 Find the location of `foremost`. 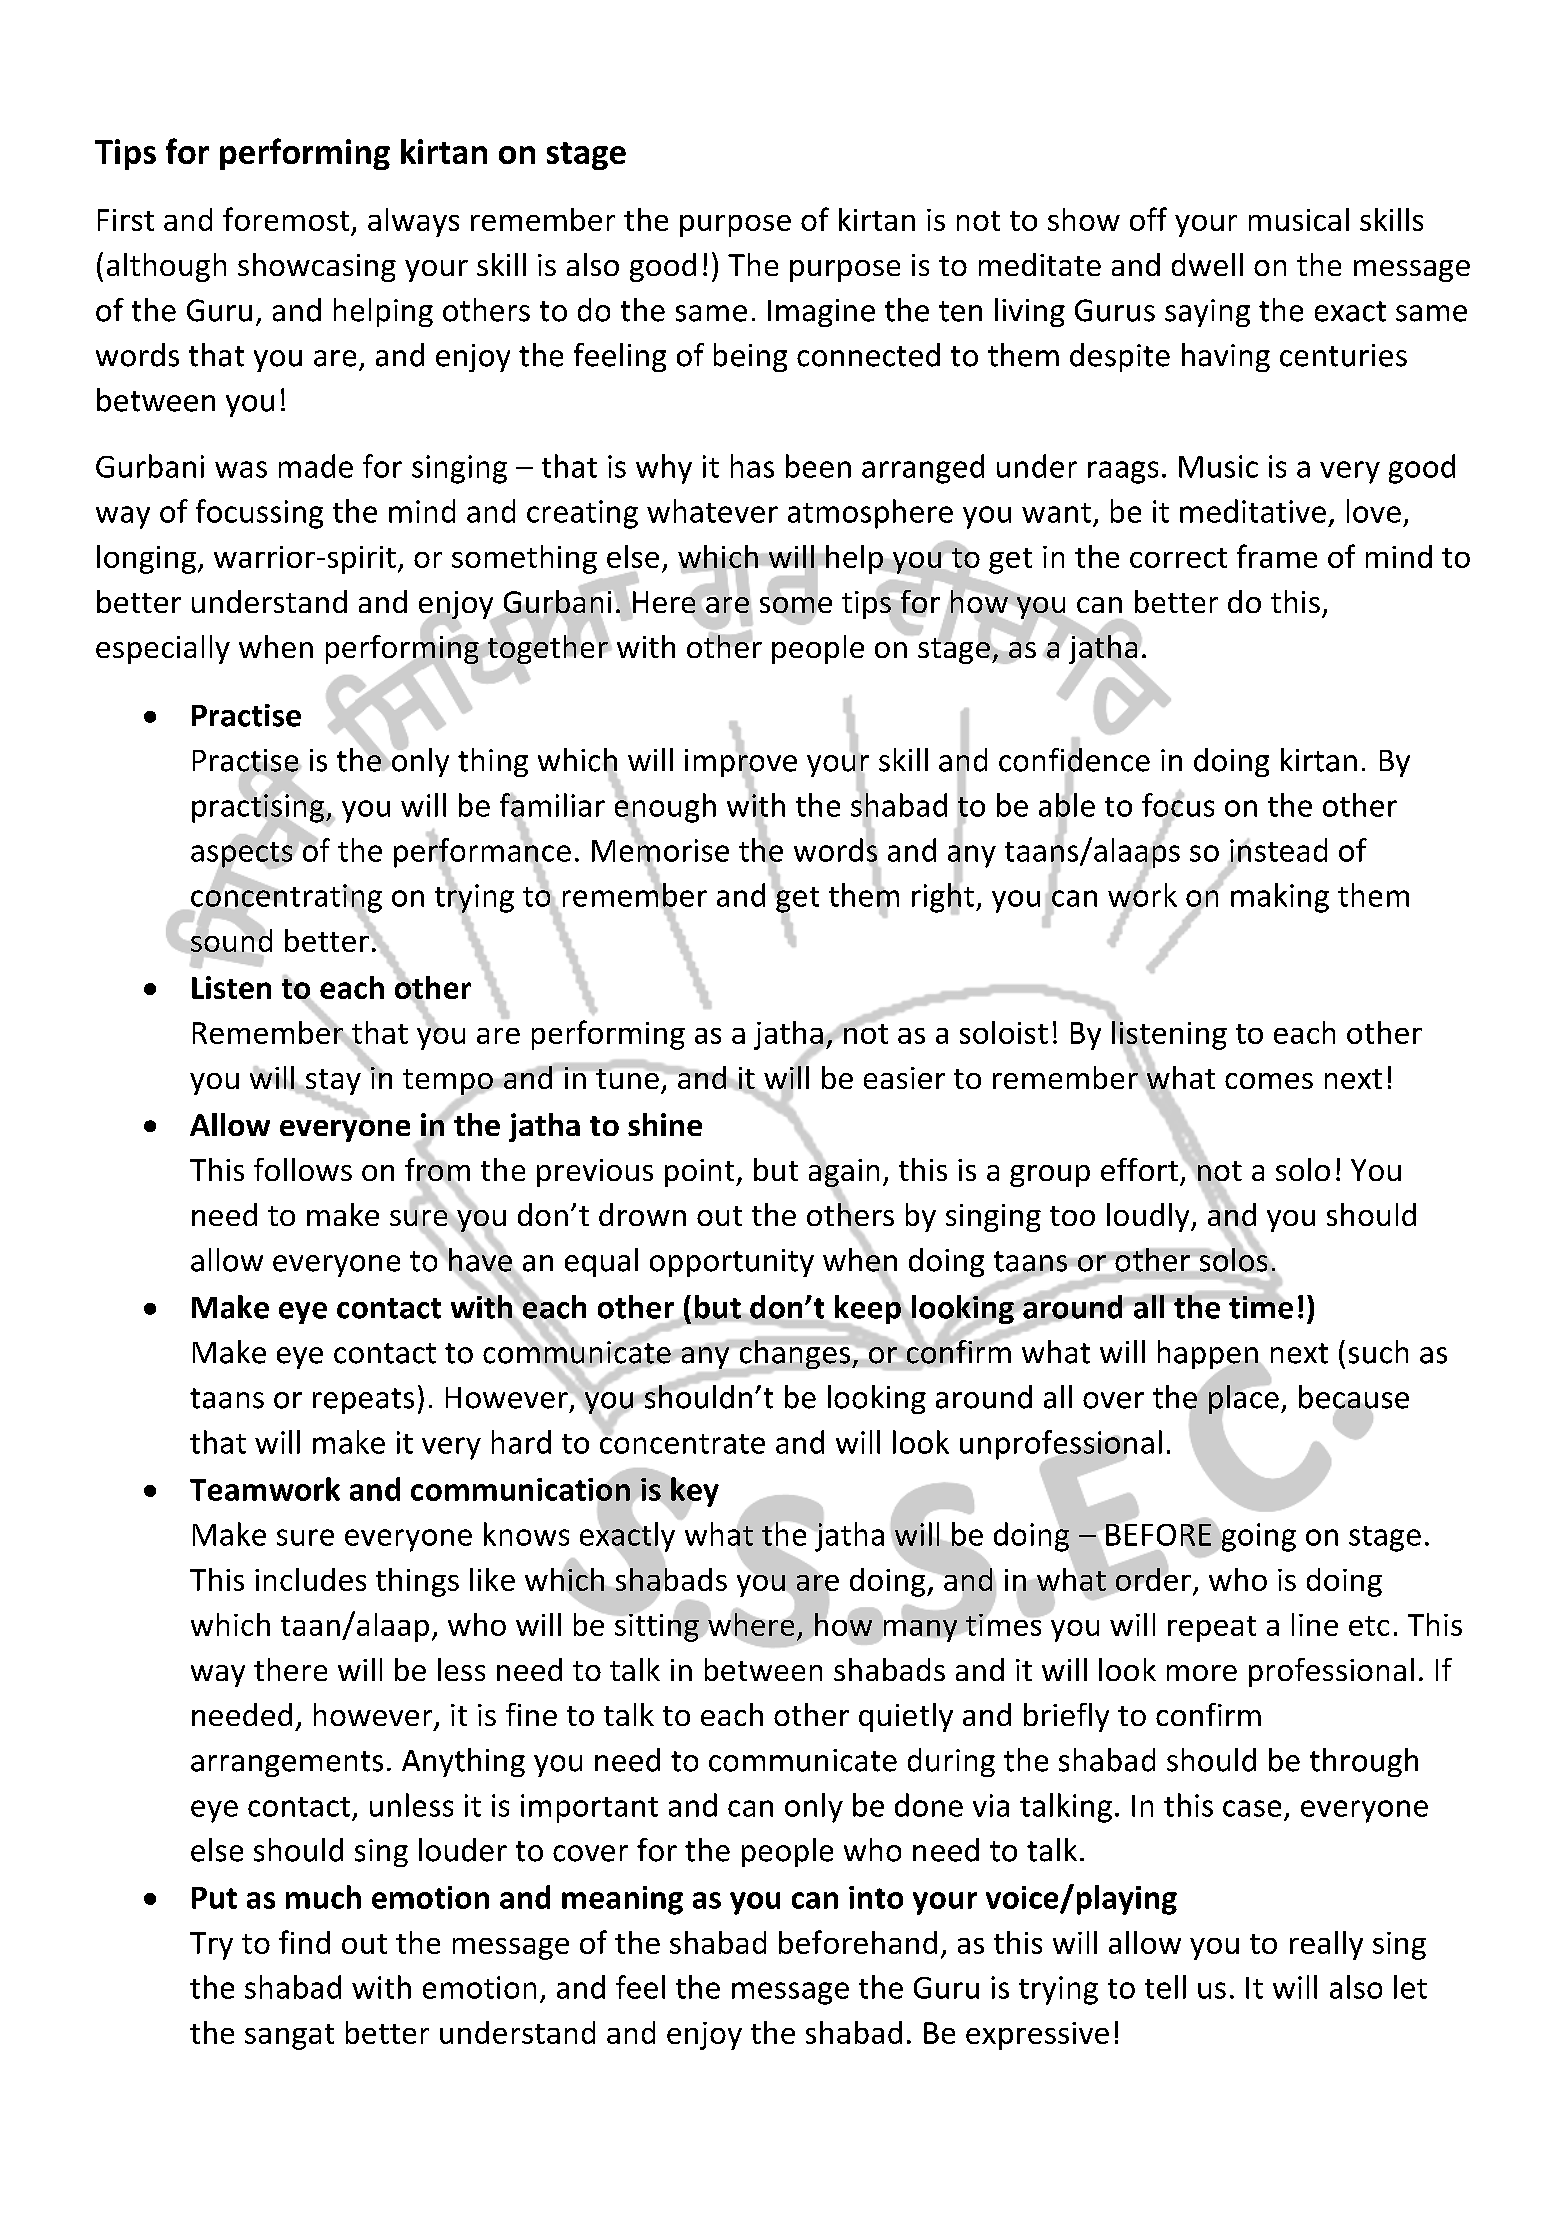

foremost is located at coordinates (286, 219).
